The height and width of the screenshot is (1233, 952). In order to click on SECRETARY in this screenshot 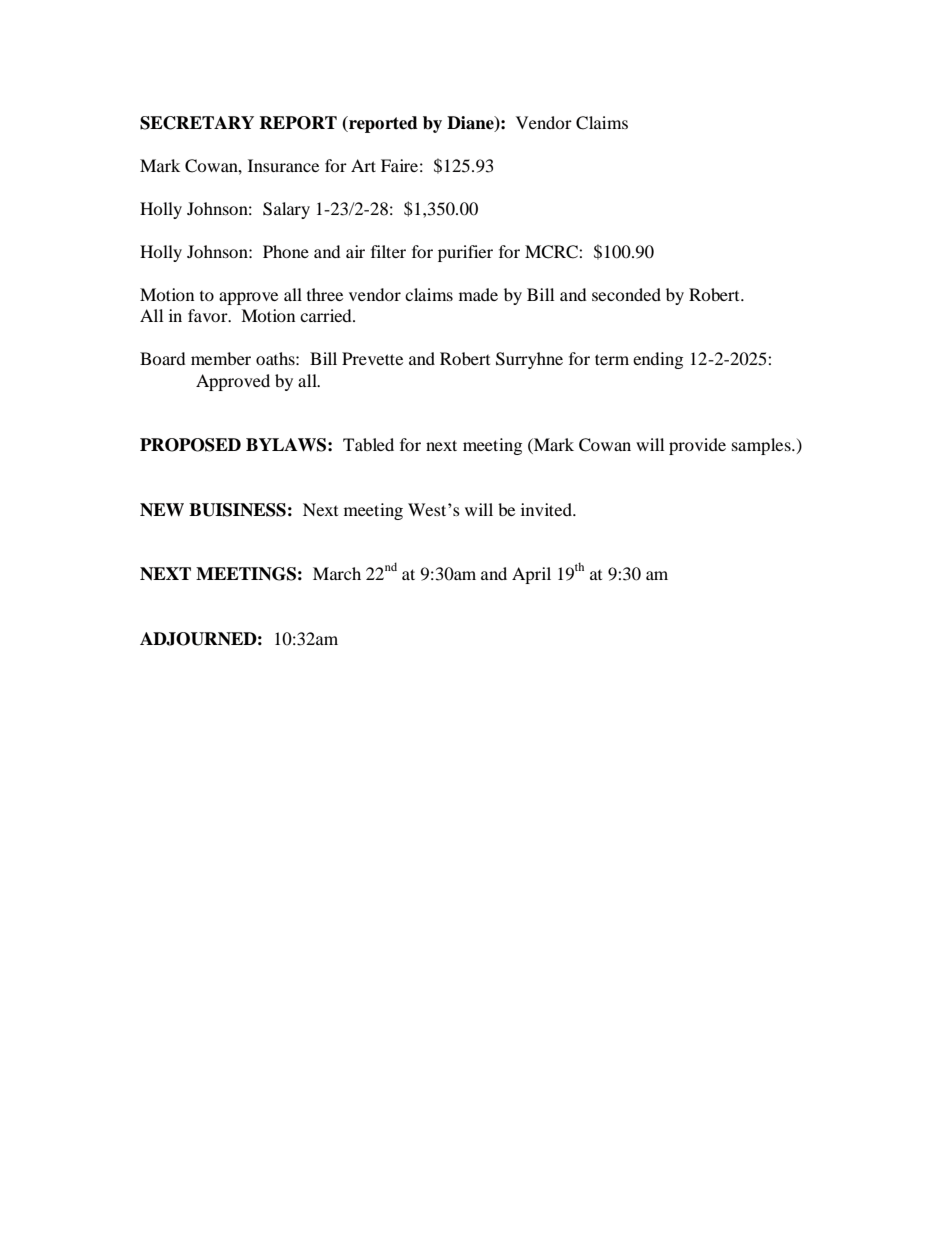, I will do `click(197, 123)`.
